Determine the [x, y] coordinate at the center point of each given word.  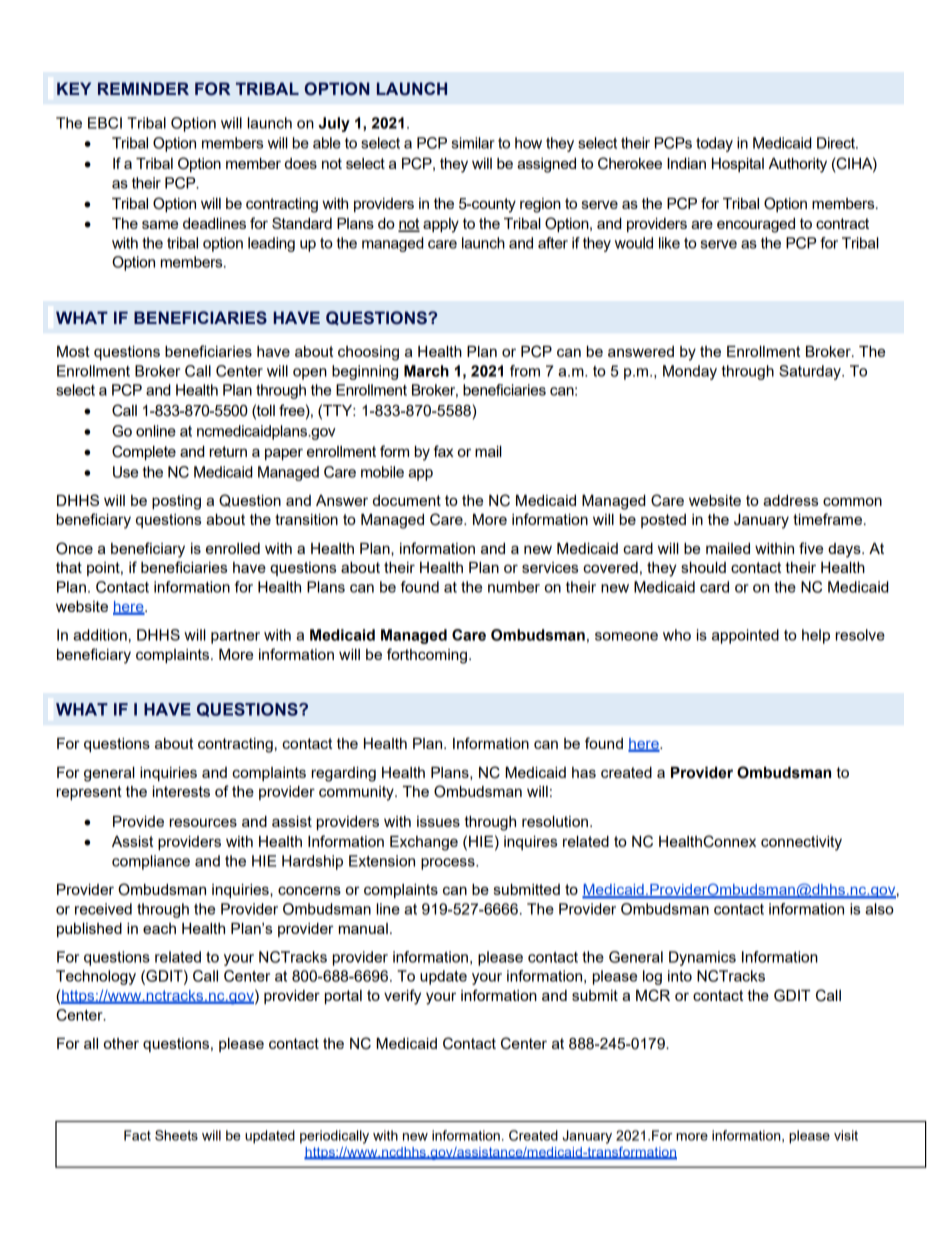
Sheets [176, 1135]
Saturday [811, 372]
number [514, 587]
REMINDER [143, 88]
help [816, 636]
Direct [837, 143]
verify [402, 997]
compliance [151, 862]
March [426, 371]
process [449, 864]
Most [73, 351]
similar [473, 143]
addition [100, 635]
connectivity [801, 843]
